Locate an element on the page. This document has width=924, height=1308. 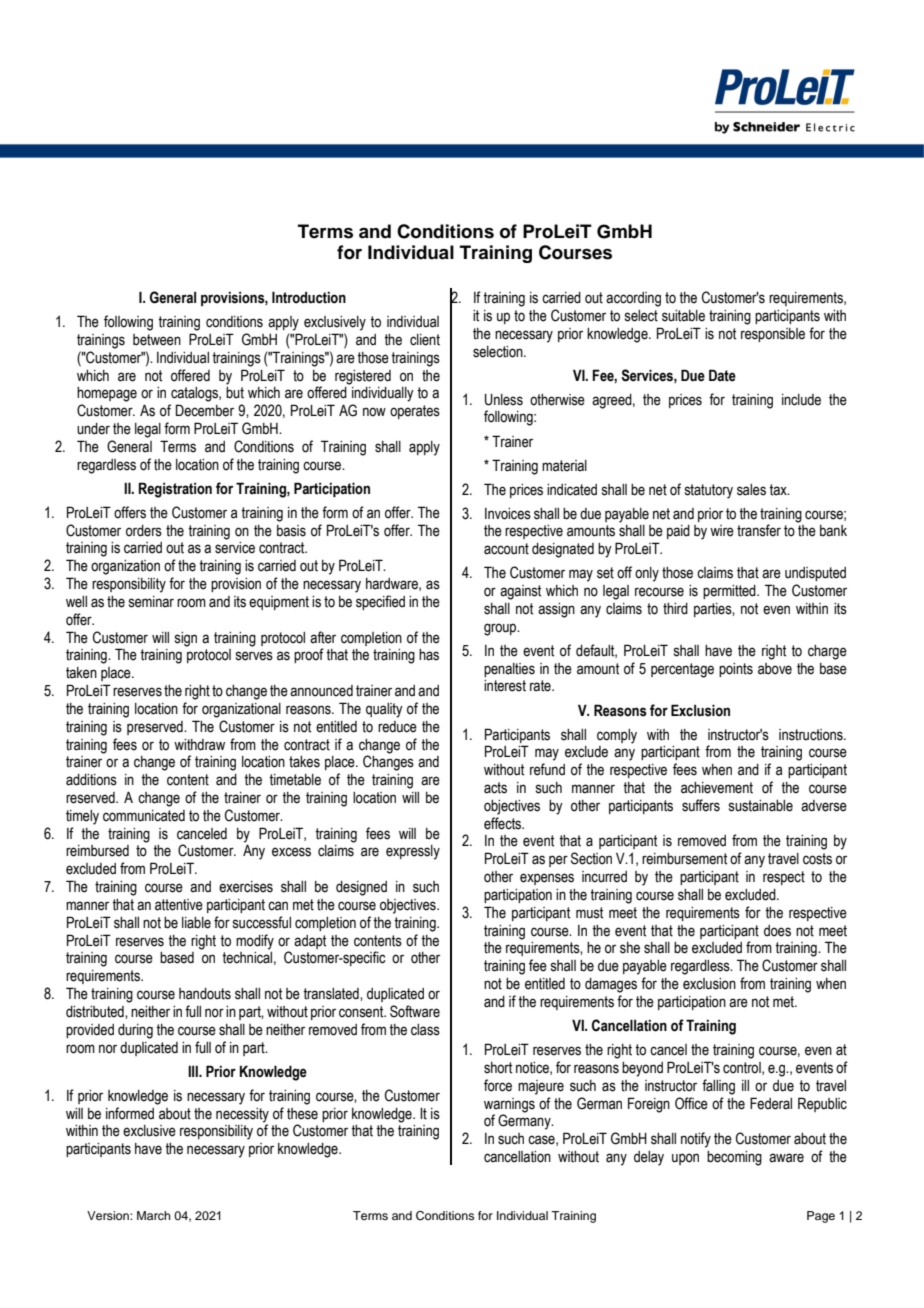
responsible is located at coordinates (773, 335).
